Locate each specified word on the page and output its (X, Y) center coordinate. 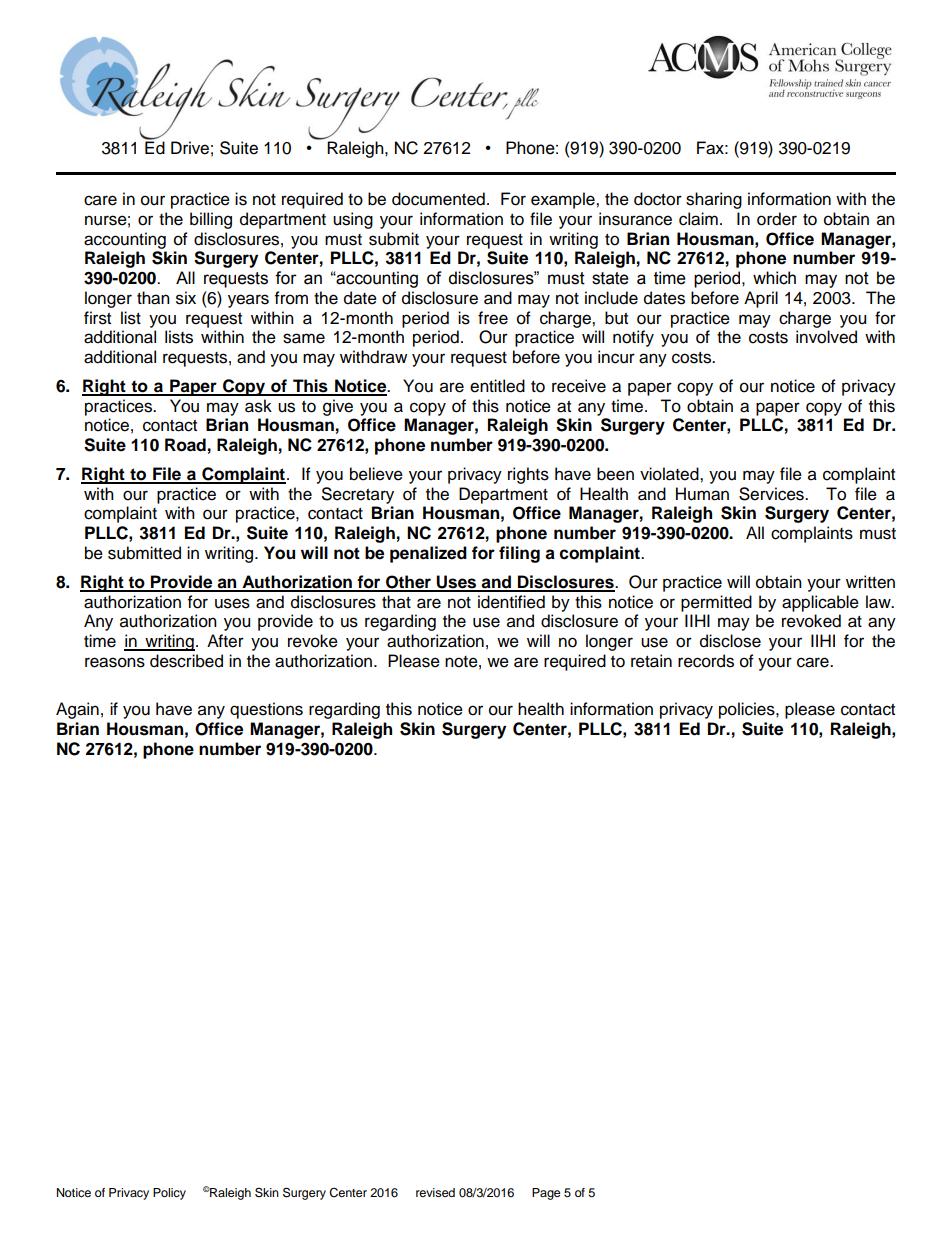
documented (438, 199)
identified (511, 602)
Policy (169, 1194)
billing (211, 220)
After (225, 641)
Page (546, 1194)
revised (435, 1192)
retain (651, 661)
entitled (497, 386)
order (777, 219)
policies (748, 710)
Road (185, 445)
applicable (820, 603)
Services (772, 494)
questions (266, 710)
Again (77, 710)
